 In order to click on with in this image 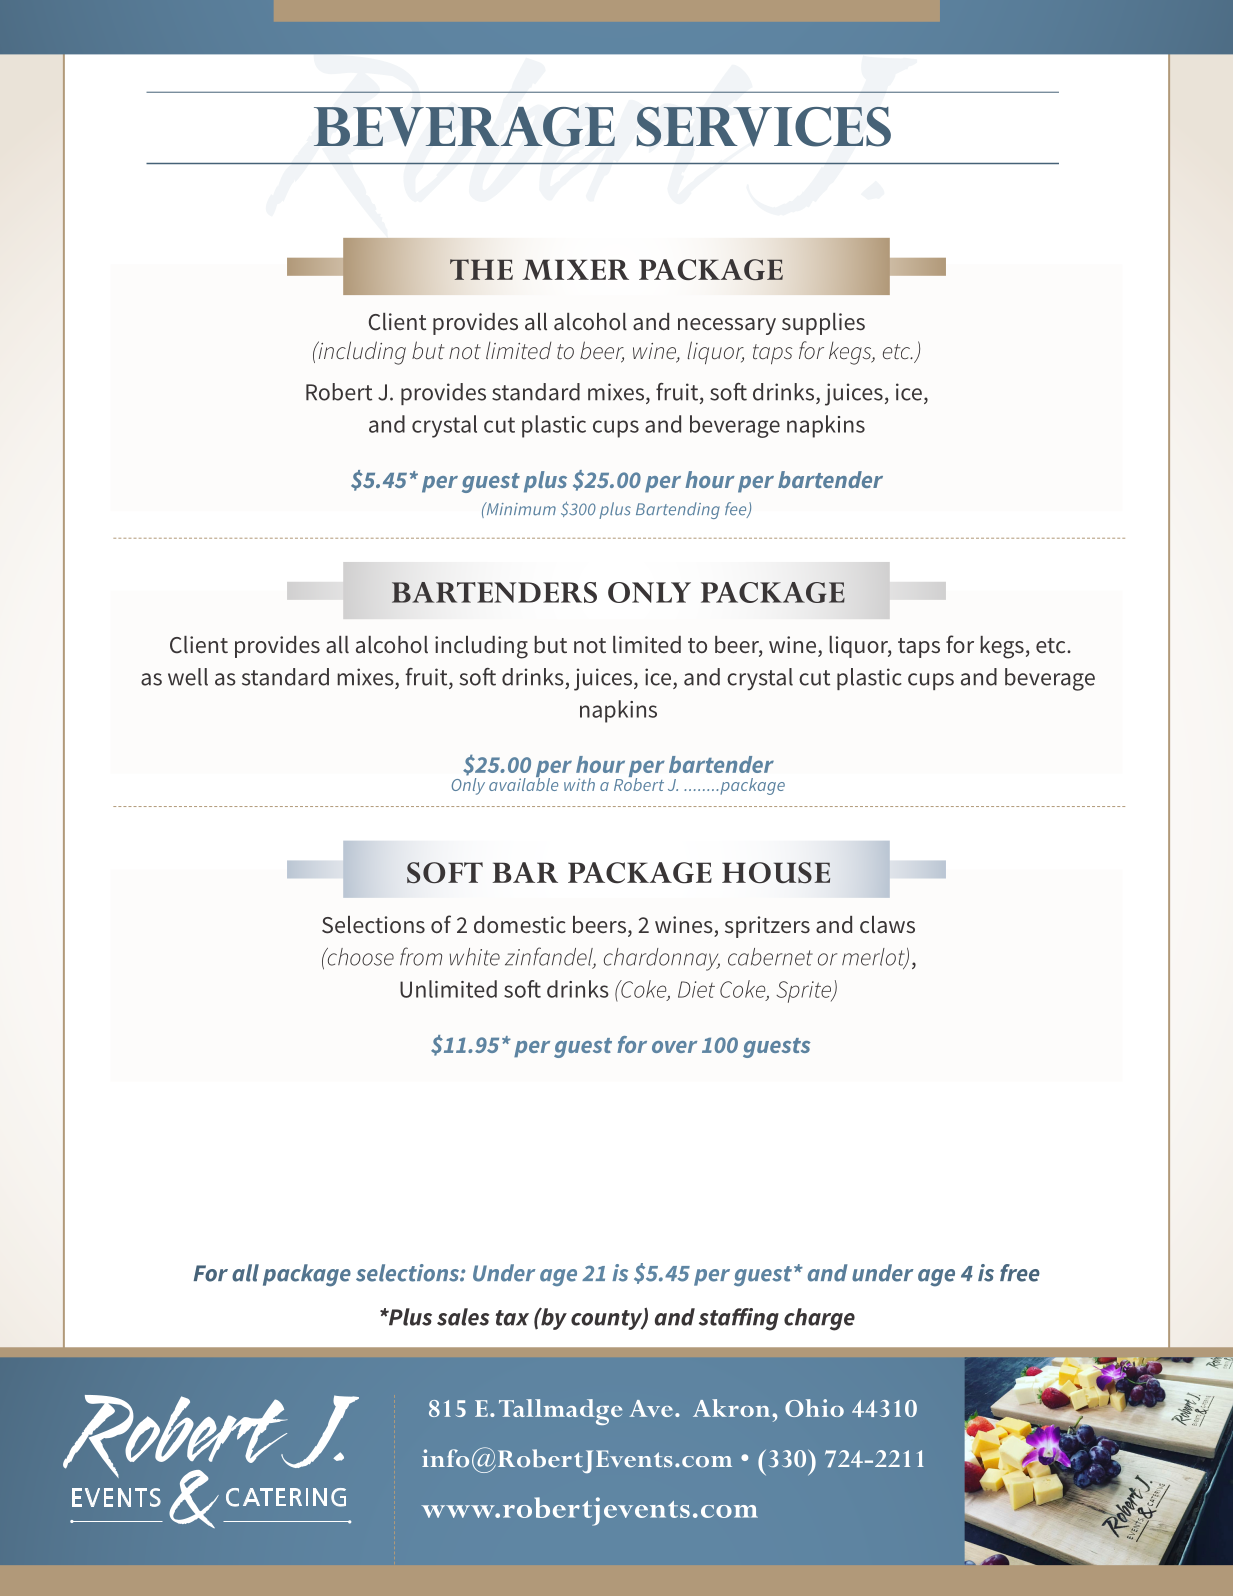, I will do `click(579, 784)`.
